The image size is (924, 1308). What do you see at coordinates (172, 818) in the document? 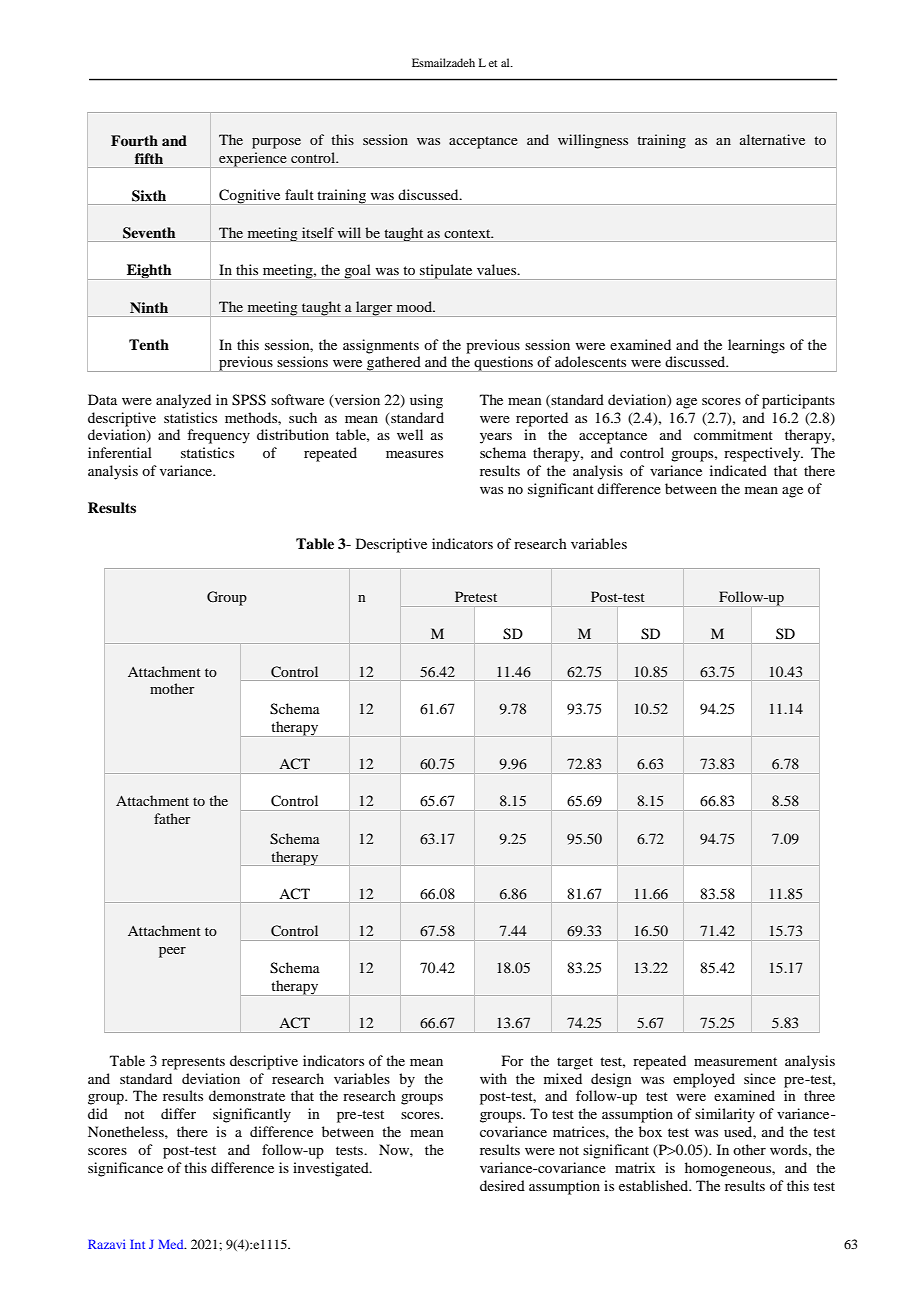
I see `father` at bounding box center [172, 818].
